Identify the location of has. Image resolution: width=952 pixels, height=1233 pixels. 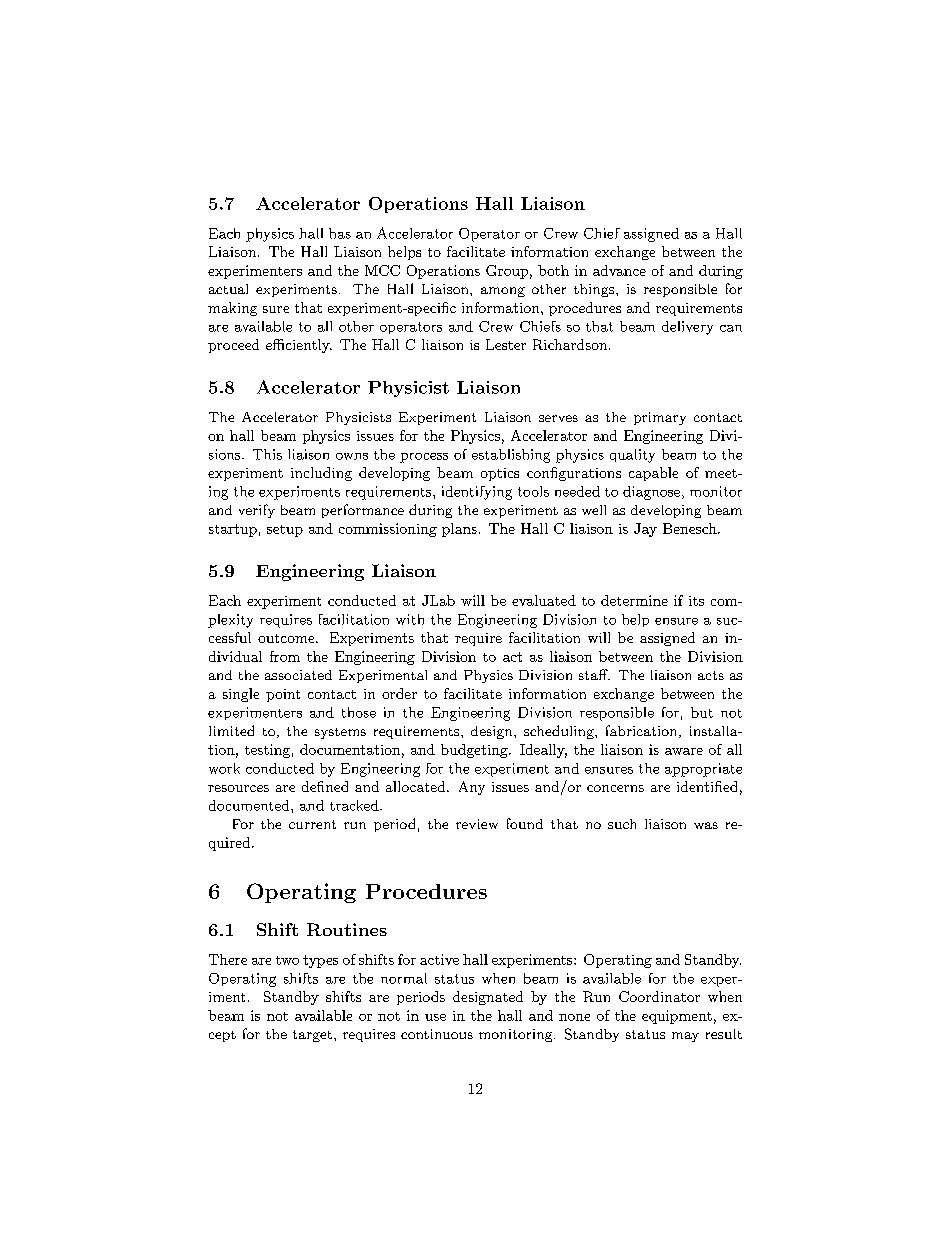
(340, 233).
